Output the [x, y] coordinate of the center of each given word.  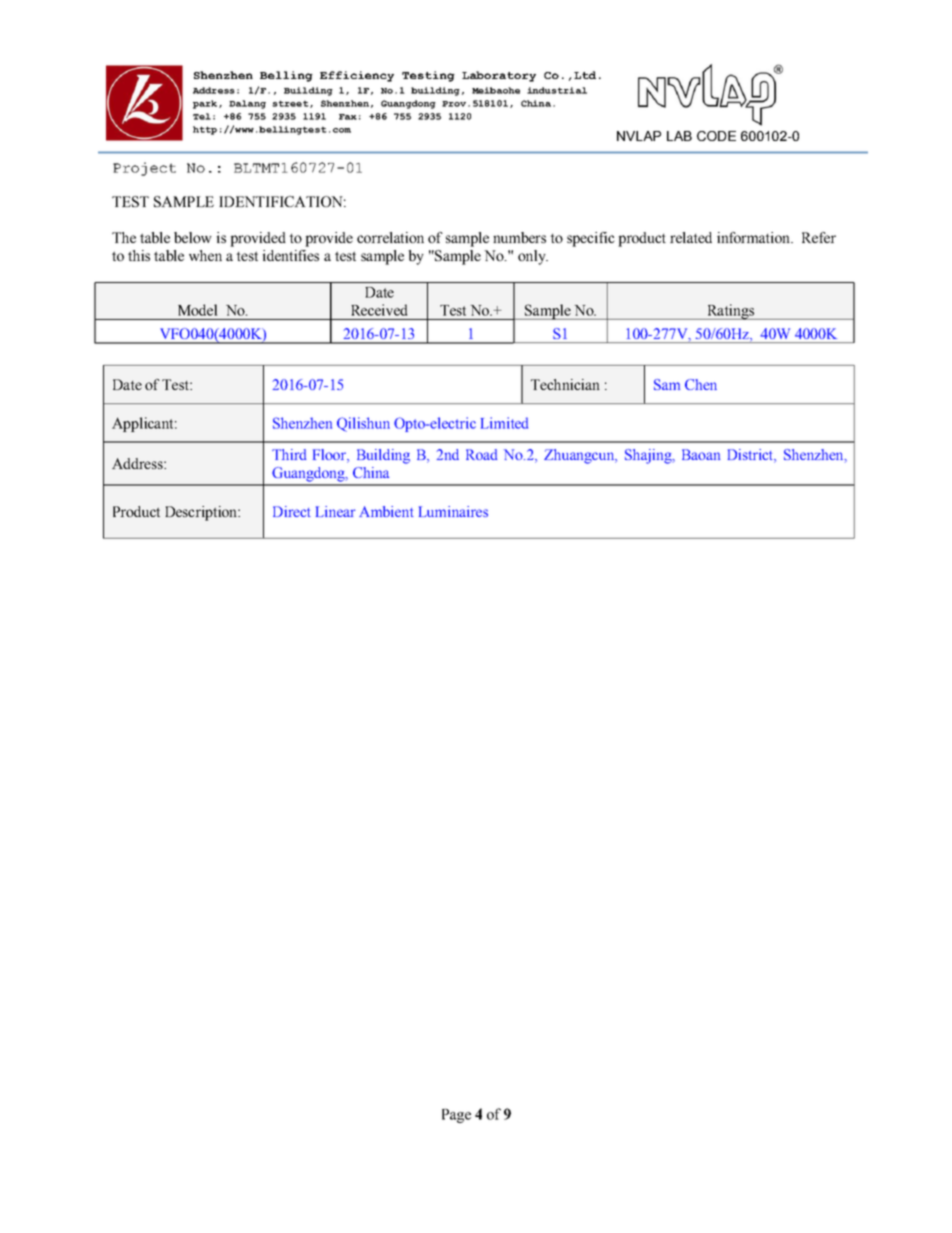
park [205, 104]
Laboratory [499, 76]
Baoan [701, 454]
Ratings [731, 312]
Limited [504, 423]
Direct [292, 511]
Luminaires [453, 511]
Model [197, 310]
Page [456, 1116]
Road [481, 454]
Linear [335, 511]
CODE [716, 136]
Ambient [386, 511]
